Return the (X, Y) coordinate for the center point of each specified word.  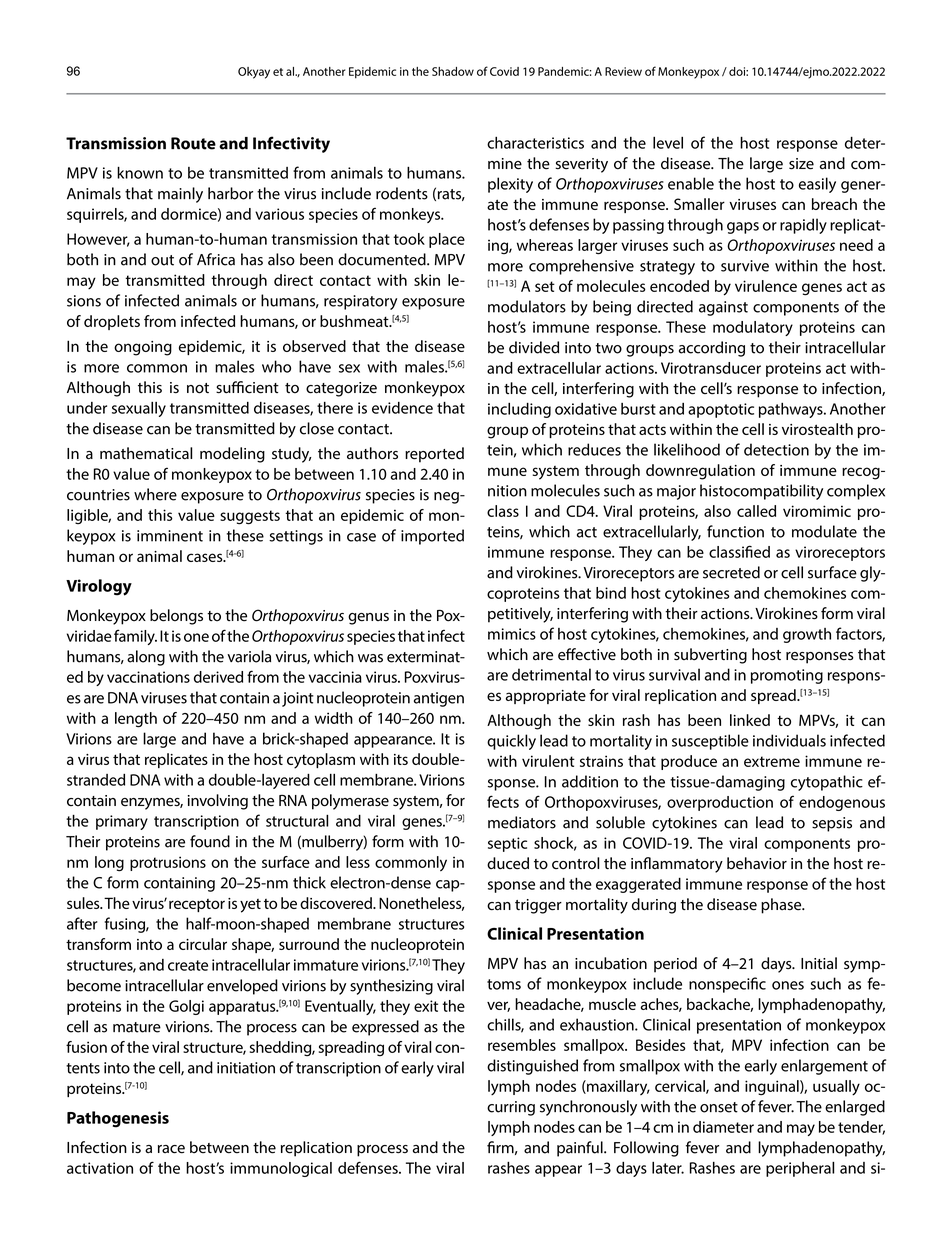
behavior (757, 863)
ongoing (143, 348)
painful (581, 1149)
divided (534, 347)
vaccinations (148, 677)
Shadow (453, 71)
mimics (512, 634)
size (801, 164)
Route (193, 143)
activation (100, 1168)
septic (507, 844)
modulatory (753, 328)
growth (807, 635)
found (210, 841)
